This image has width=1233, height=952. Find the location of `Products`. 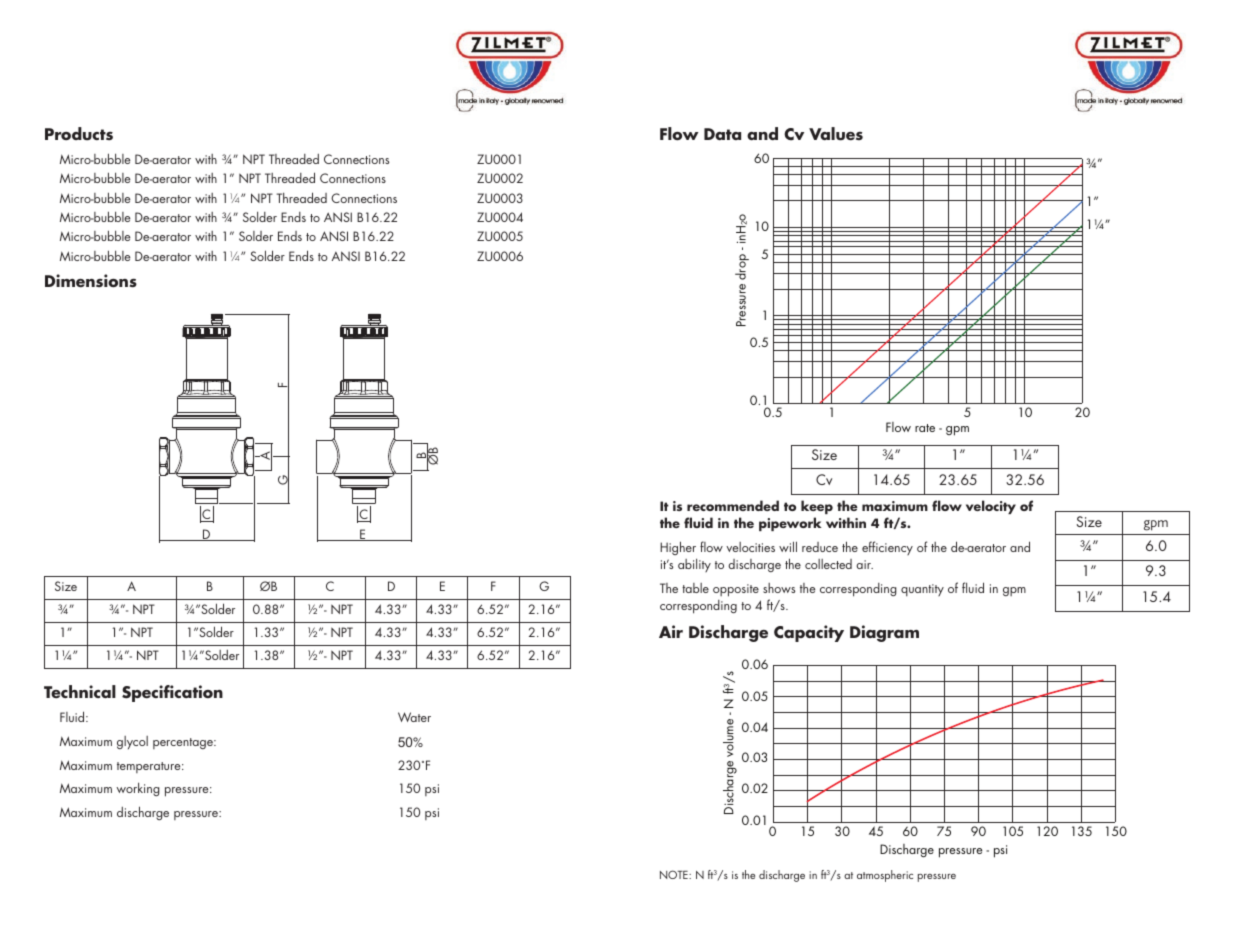

Products is located at coordinates (79, 134).
